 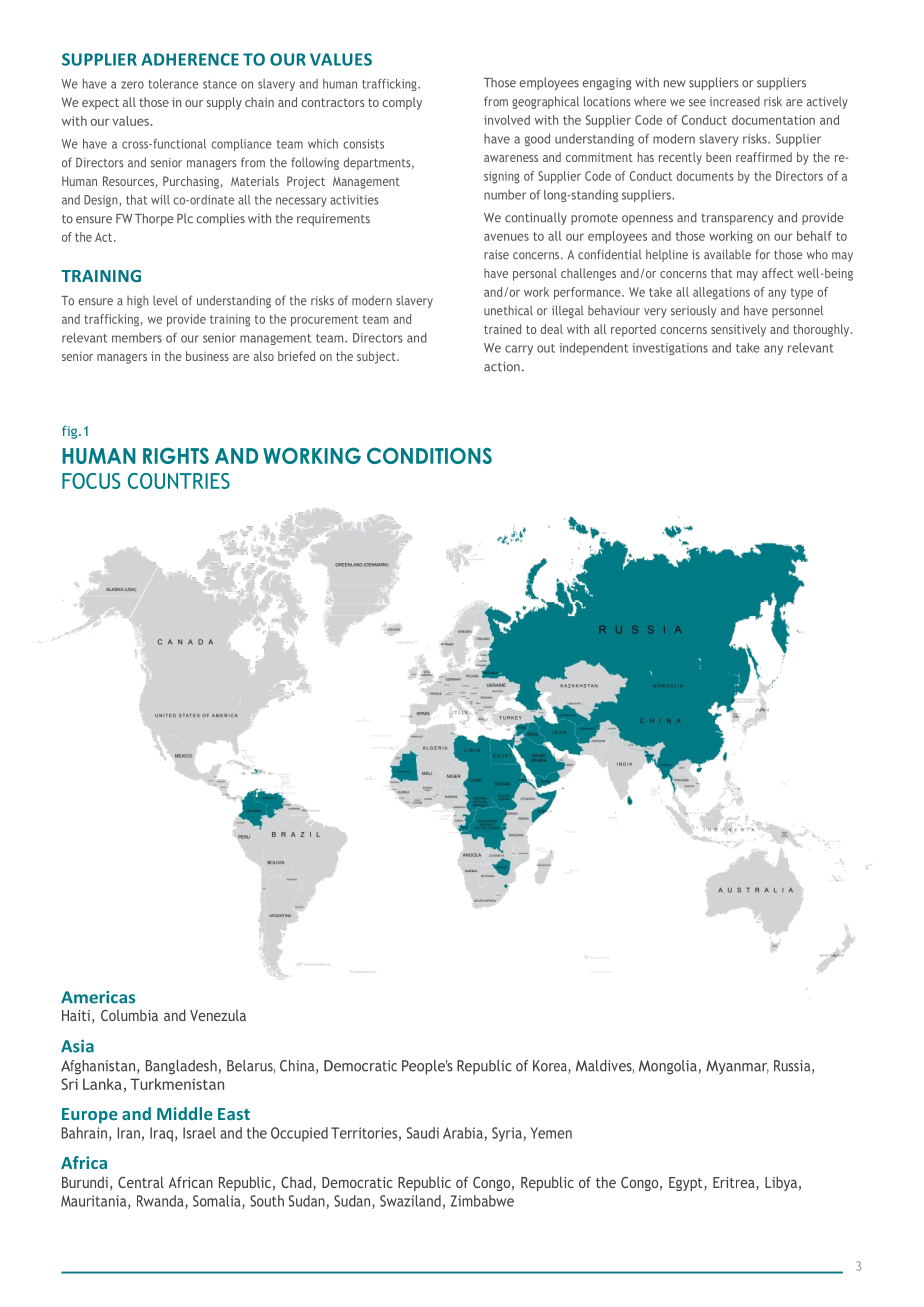 What do you see at coordinates (735, 101) in the page?
I see `increased` at bounding box center [735, 101].
